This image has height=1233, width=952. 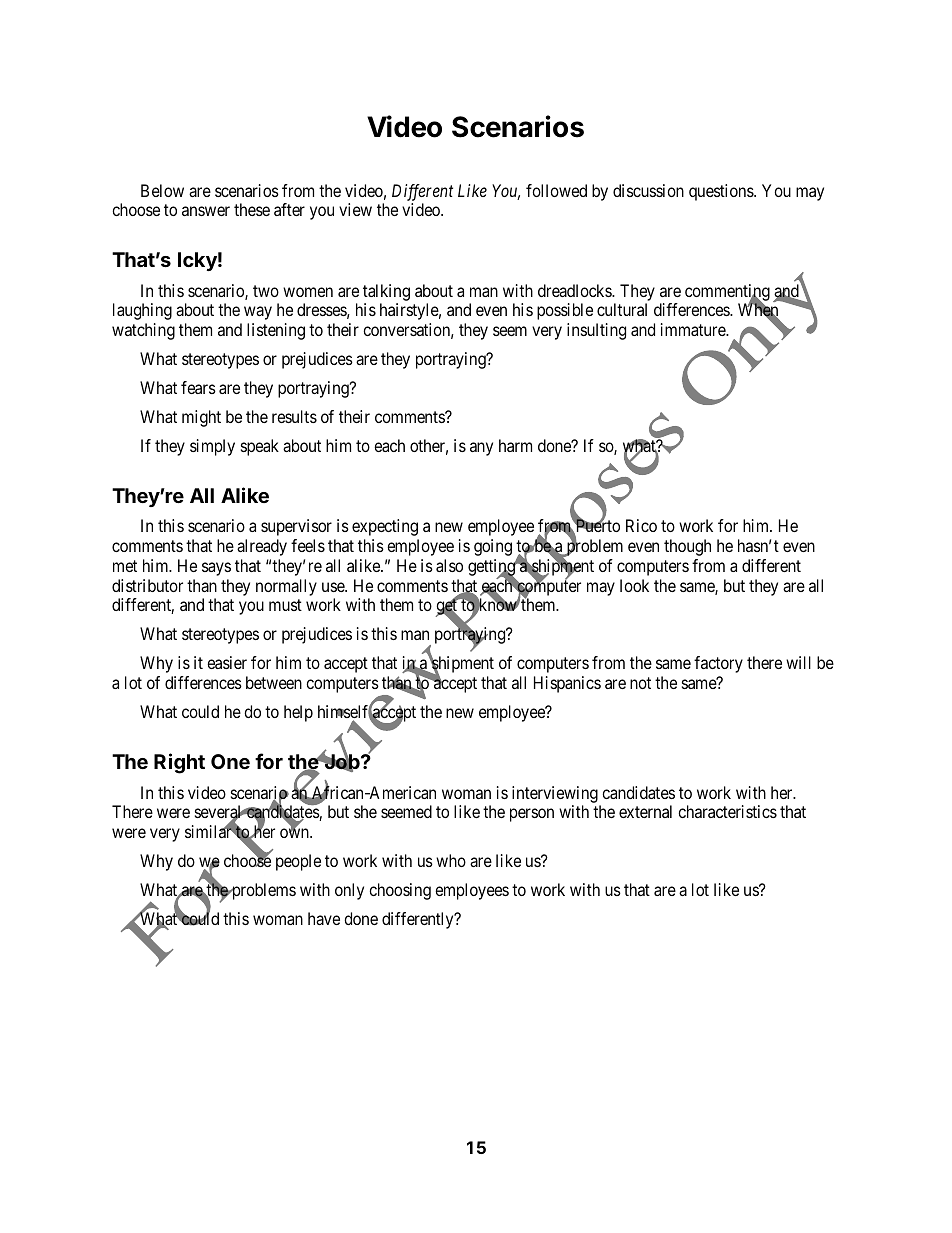 What do you see at coordinates (298, 862) in the image?
I see `people` at bounding box center [298, 862].
